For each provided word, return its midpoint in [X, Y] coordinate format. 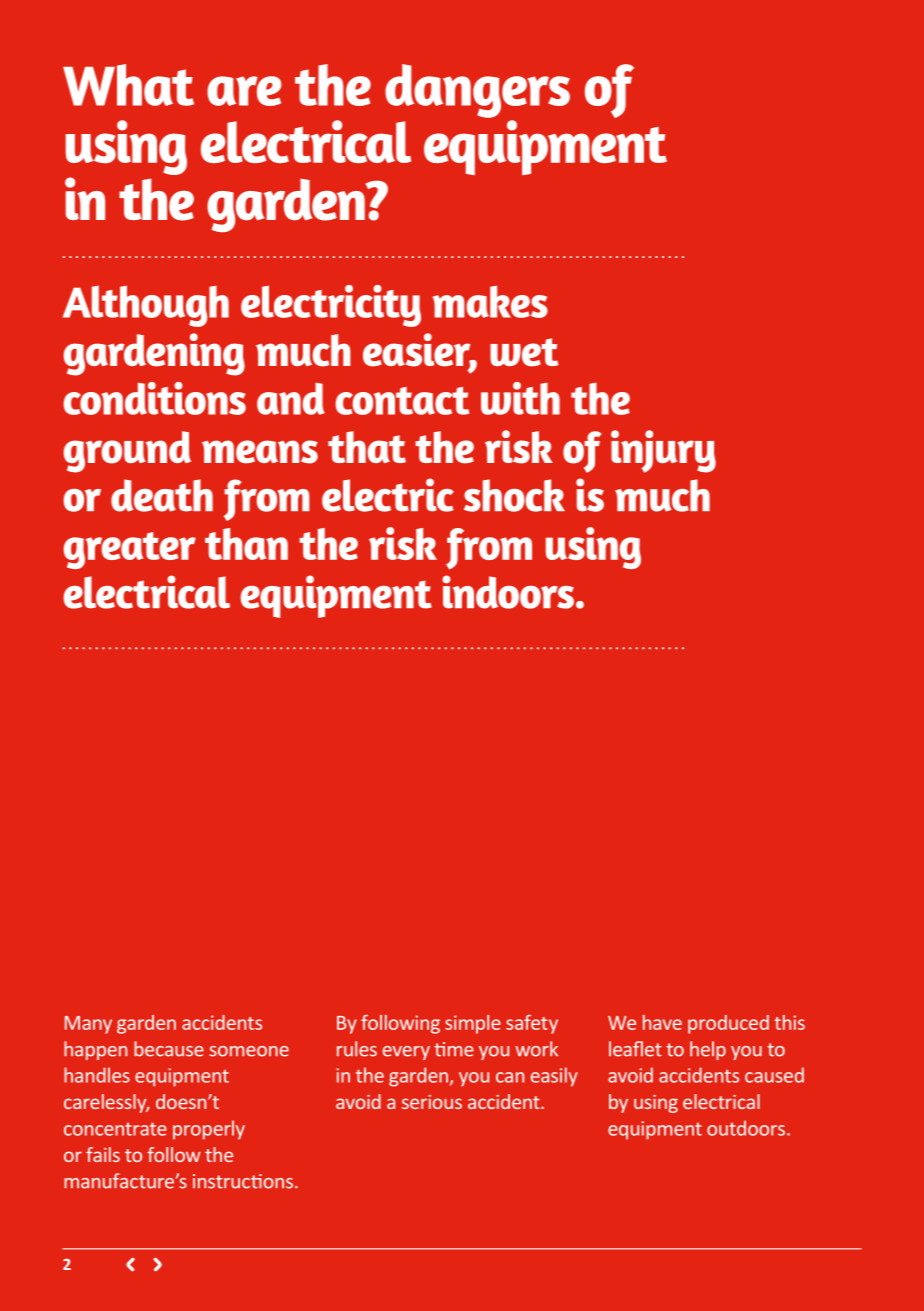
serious [432, 1102]
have [662, 1022]
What [128, 85]
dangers [477, 91]
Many [88, 1025]
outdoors [747, 1128]
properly [209, 1130]
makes [490, 301]
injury [663, 451]
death [162, 495]
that [367, 447]
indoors [508, 592]
